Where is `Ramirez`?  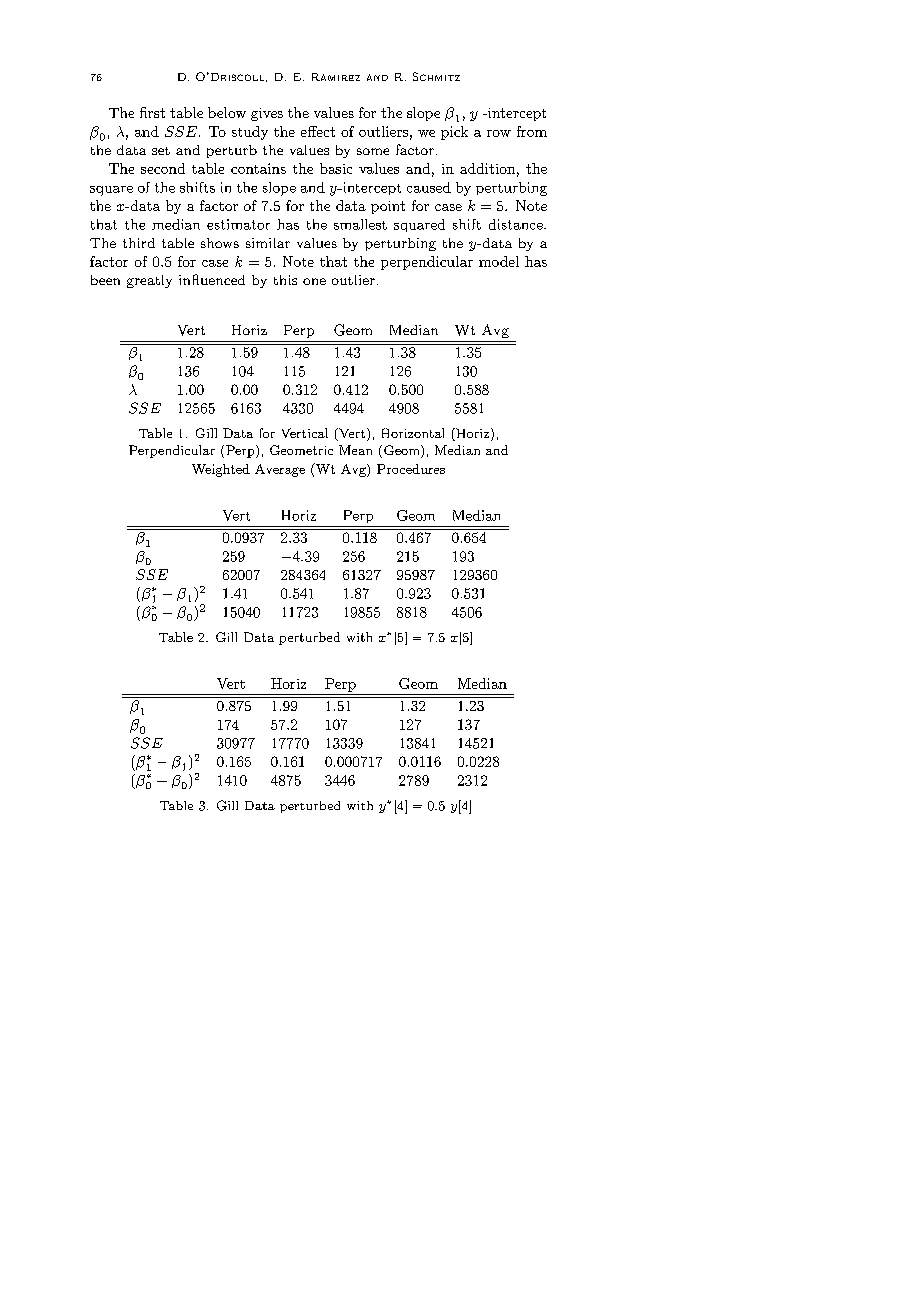 Ramirez is located at coordinates (336, 77).
